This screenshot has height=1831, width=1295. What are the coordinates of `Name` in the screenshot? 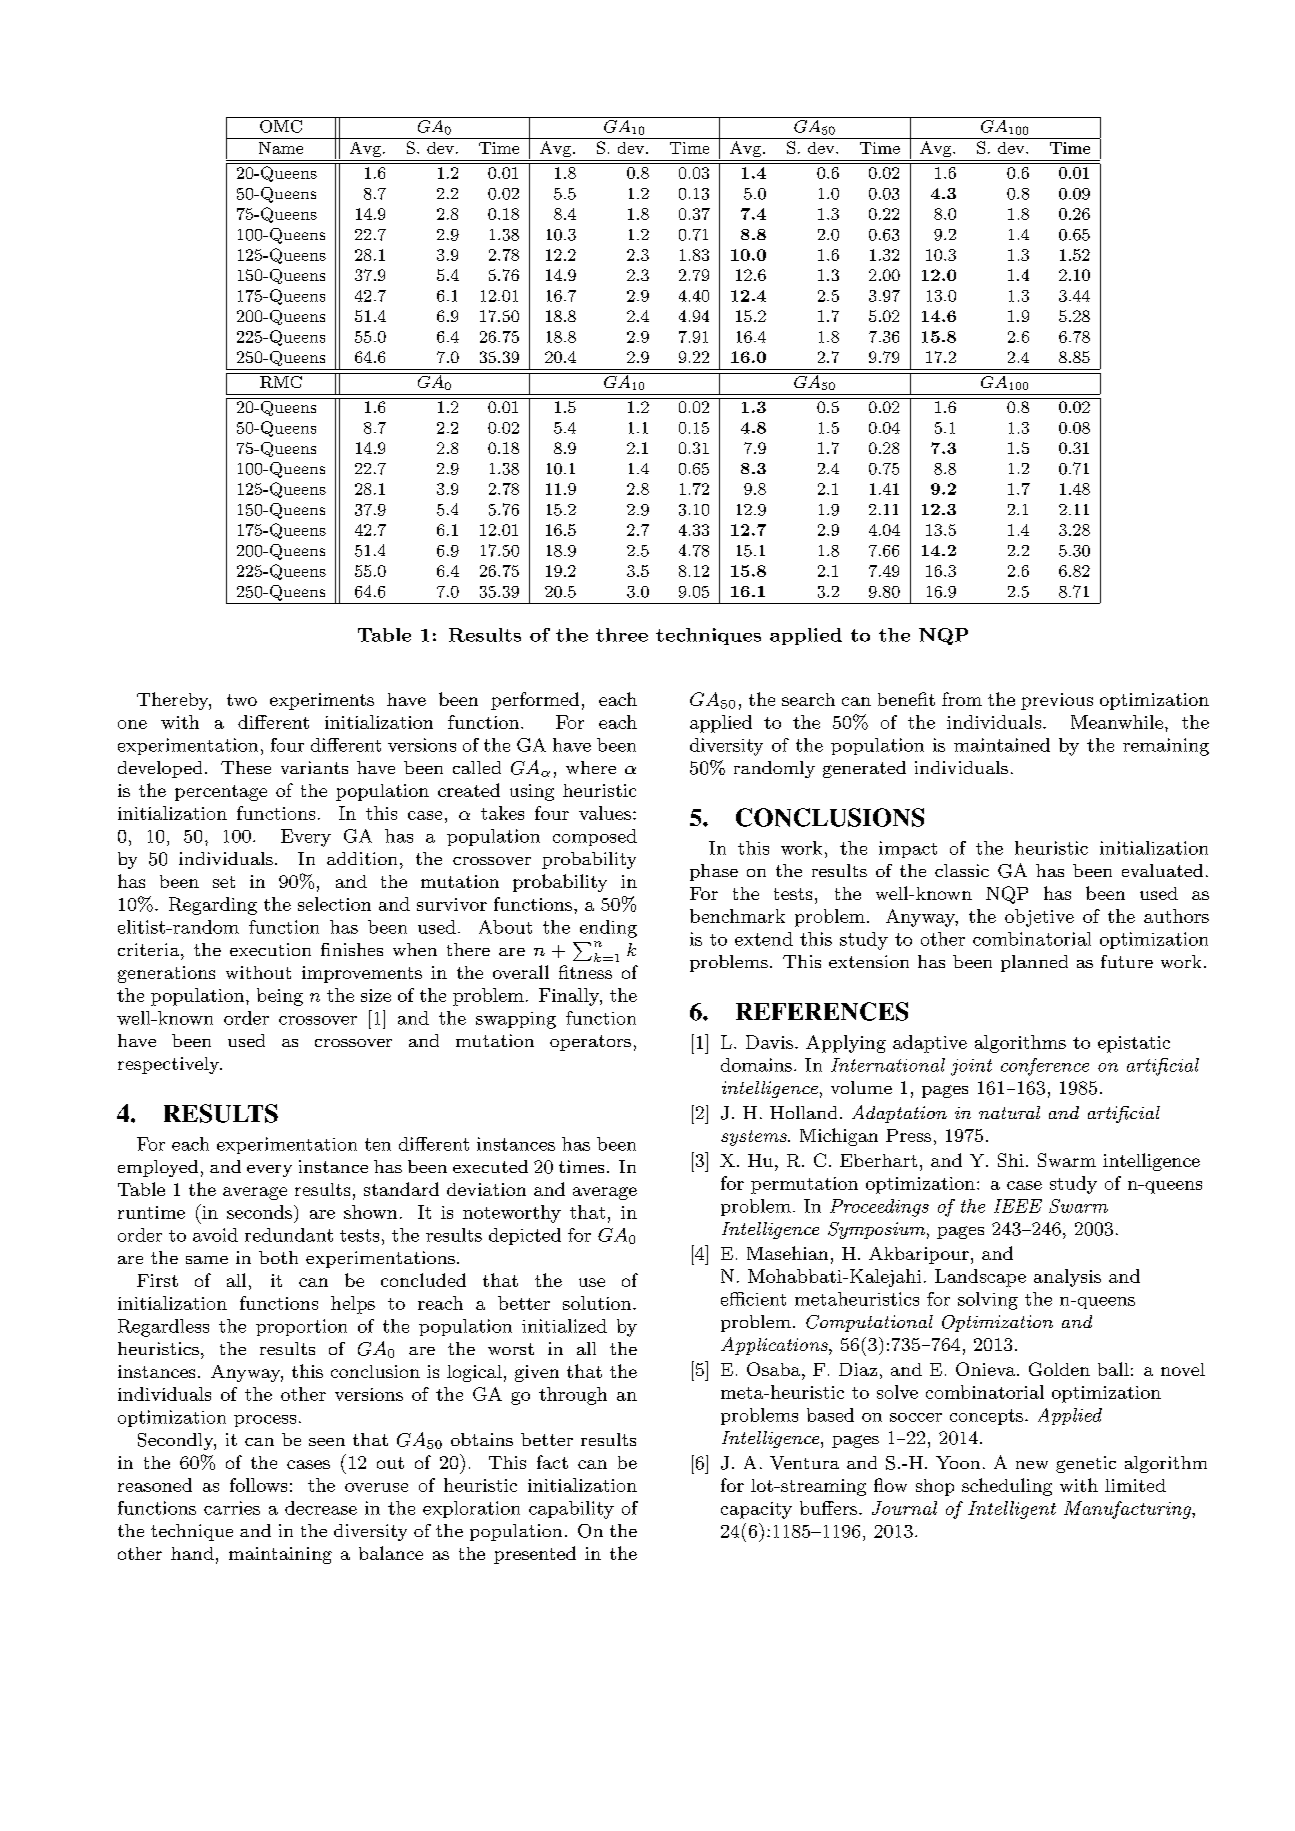 It's located at (281, 148).
